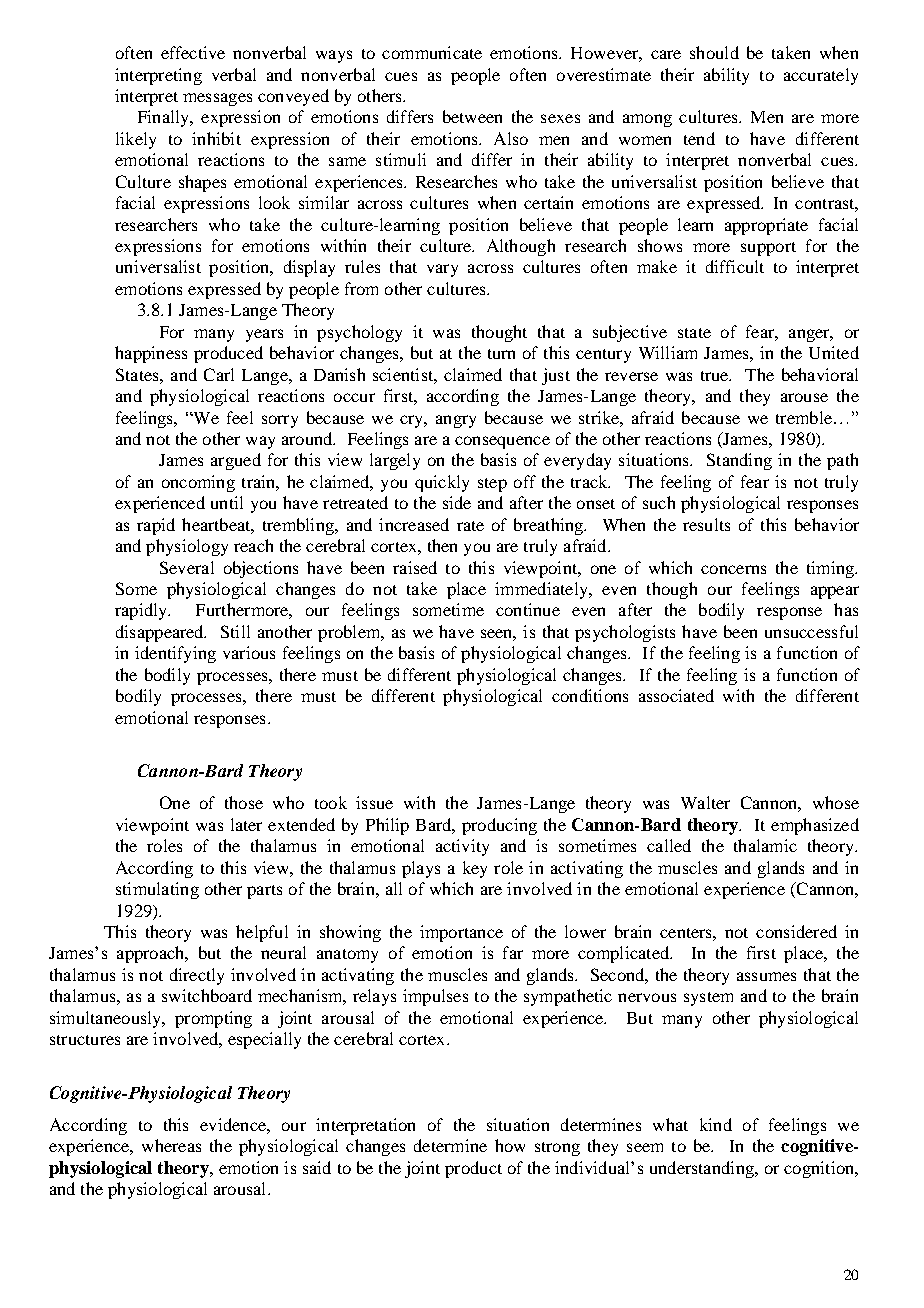 Image resolution: width=924 pixels, height=1308 pixels. I want to click on product, so click(473, 1169).
